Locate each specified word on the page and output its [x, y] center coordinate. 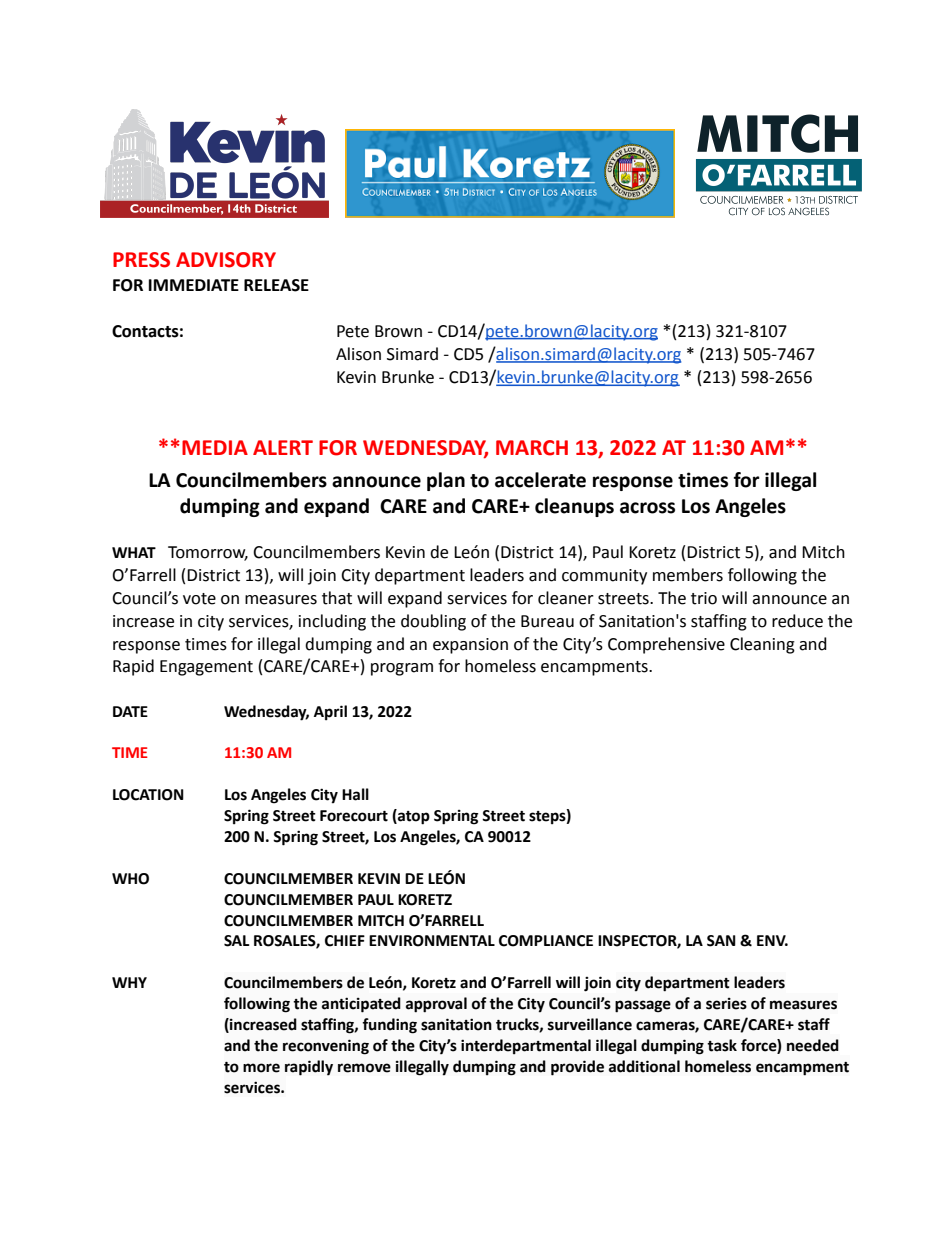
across [647, 508]
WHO [130, 879]
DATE [130, 711]
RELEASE [276, 285]
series [726, 1004]
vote [199, 599]
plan [446, 481]
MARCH [532, 448]
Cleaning [762, 645]
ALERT [283, 447]
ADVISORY [226, 260]
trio [704, 598]
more [261, 1068]
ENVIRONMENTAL [432, 941]
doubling [433, 622]
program [402, 669]
